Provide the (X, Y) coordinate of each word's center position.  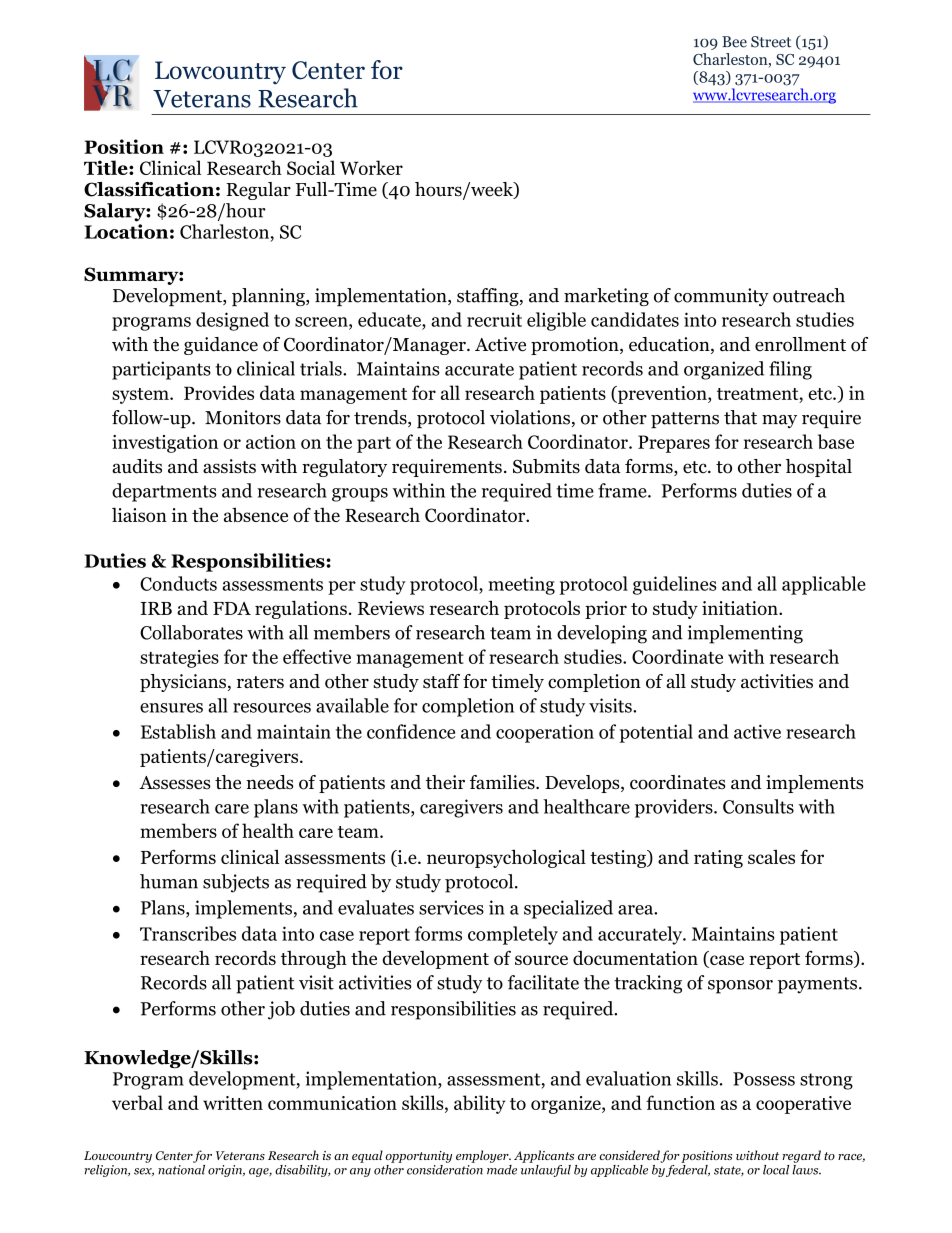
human (169, 881)
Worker (371, 167)
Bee (734, 42)
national (181, 1168)
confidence (411, 731)
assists (229, 466)
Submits (546, 466)
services (451, 907)
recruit (494, 320)
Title (107, 167)
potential (656, 733)
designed (232, 321)
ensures (171, 708)
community (721, 297)
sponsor (740, 987)
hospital (819, 468)
